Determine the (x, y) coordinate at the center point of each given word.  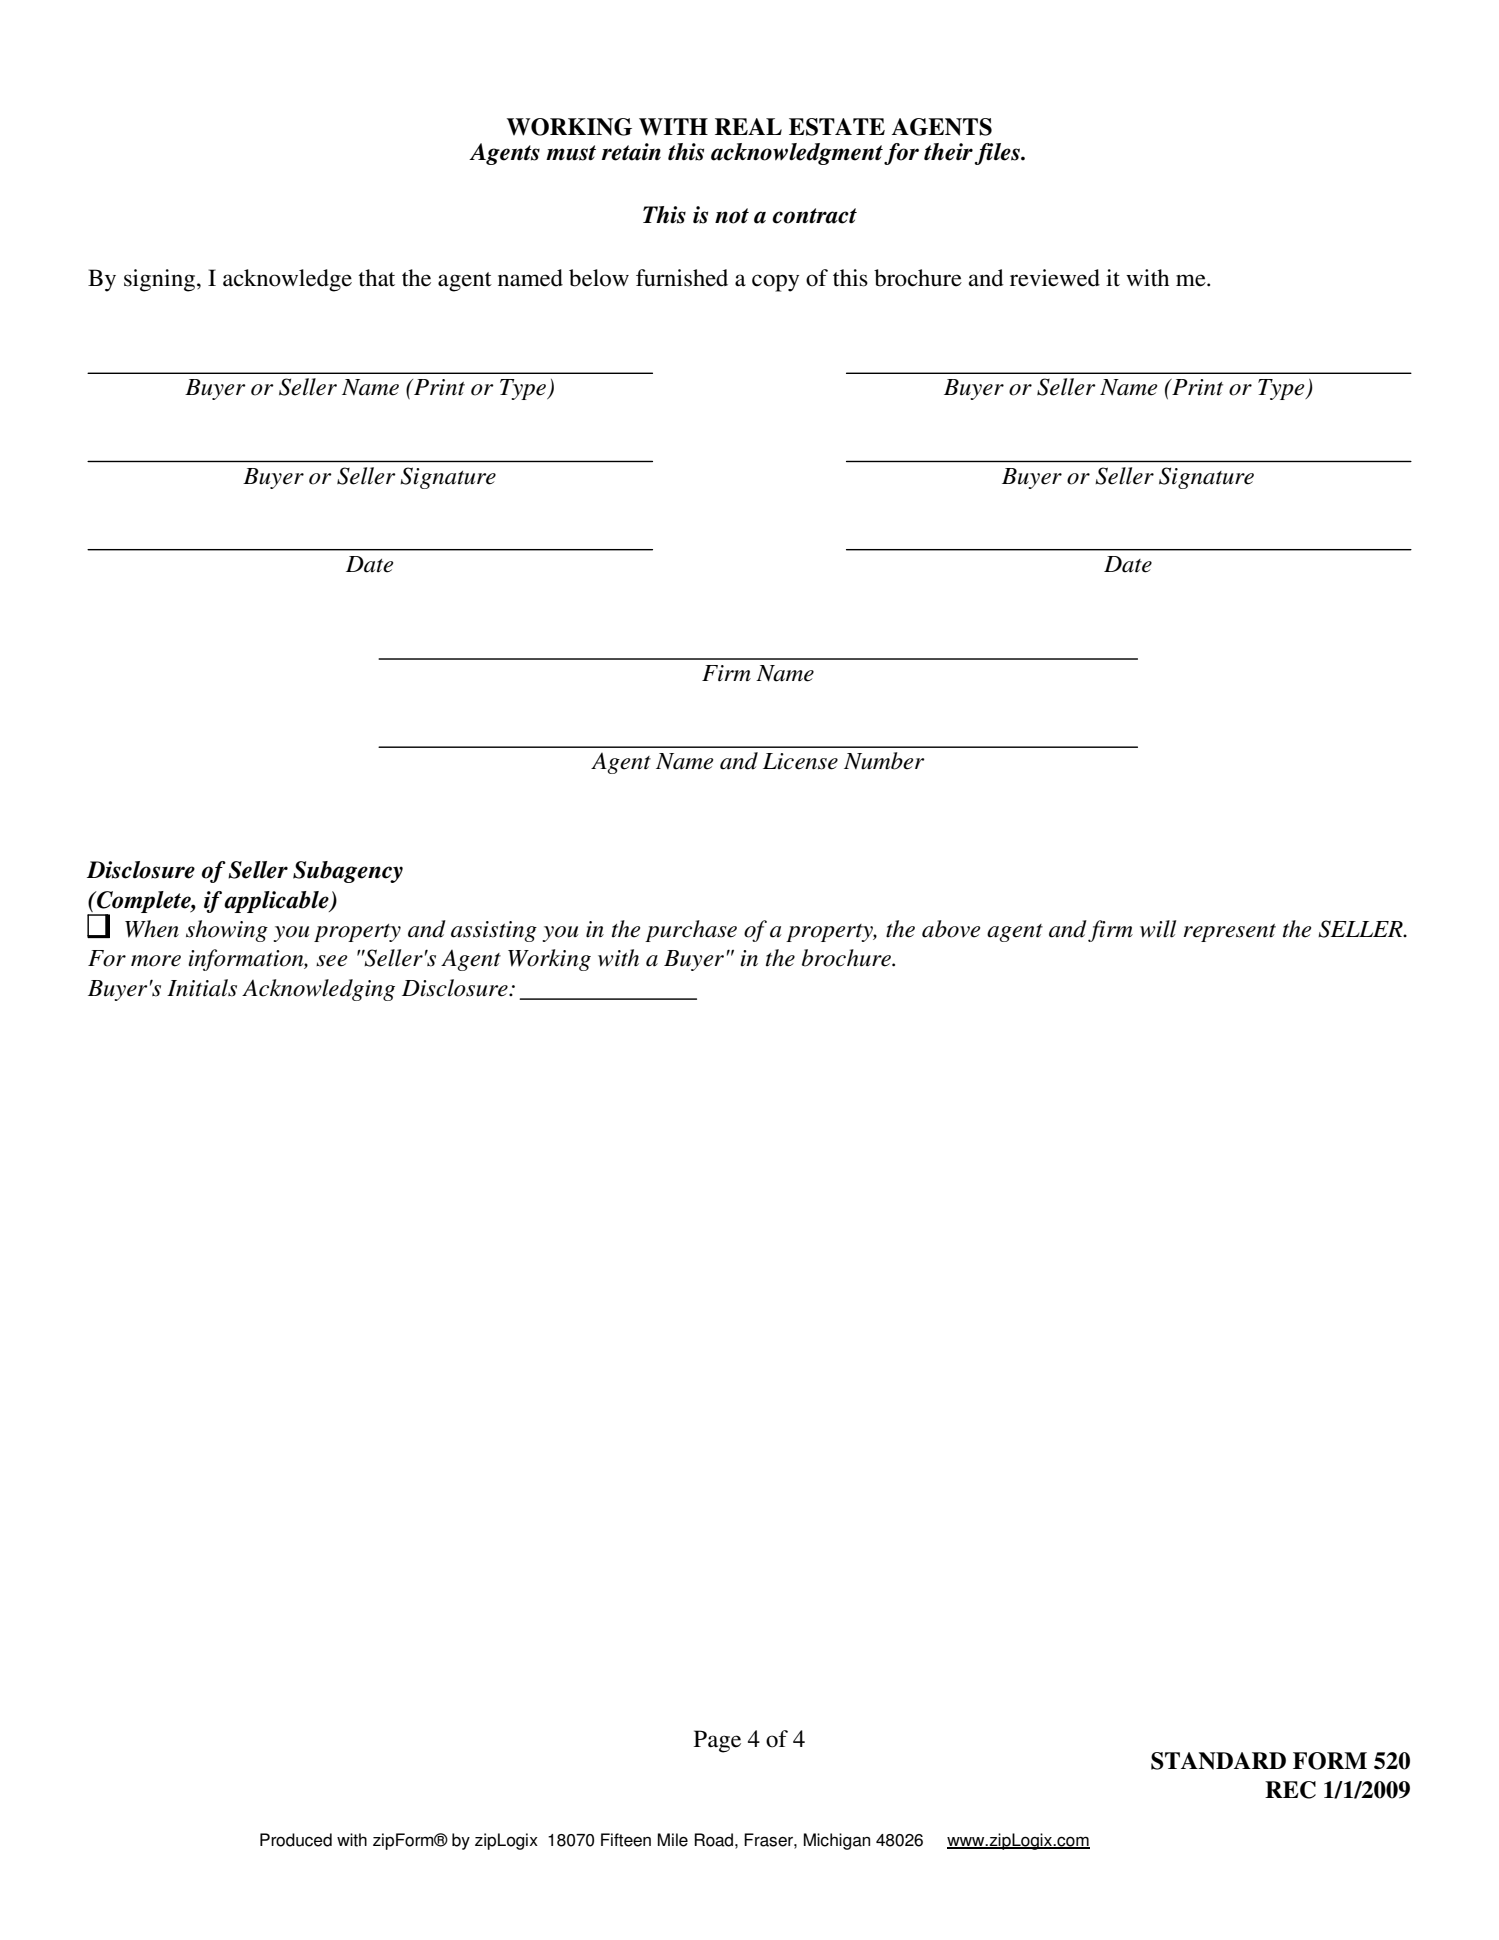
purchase (691, 931)
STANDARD (1218, 1761)
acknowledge (287, 280)
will (1158, 929)
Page (717, 1741)
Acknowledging (318, 990)
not (732, 216)
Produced (296, 1840)
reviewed (1055, 278)
